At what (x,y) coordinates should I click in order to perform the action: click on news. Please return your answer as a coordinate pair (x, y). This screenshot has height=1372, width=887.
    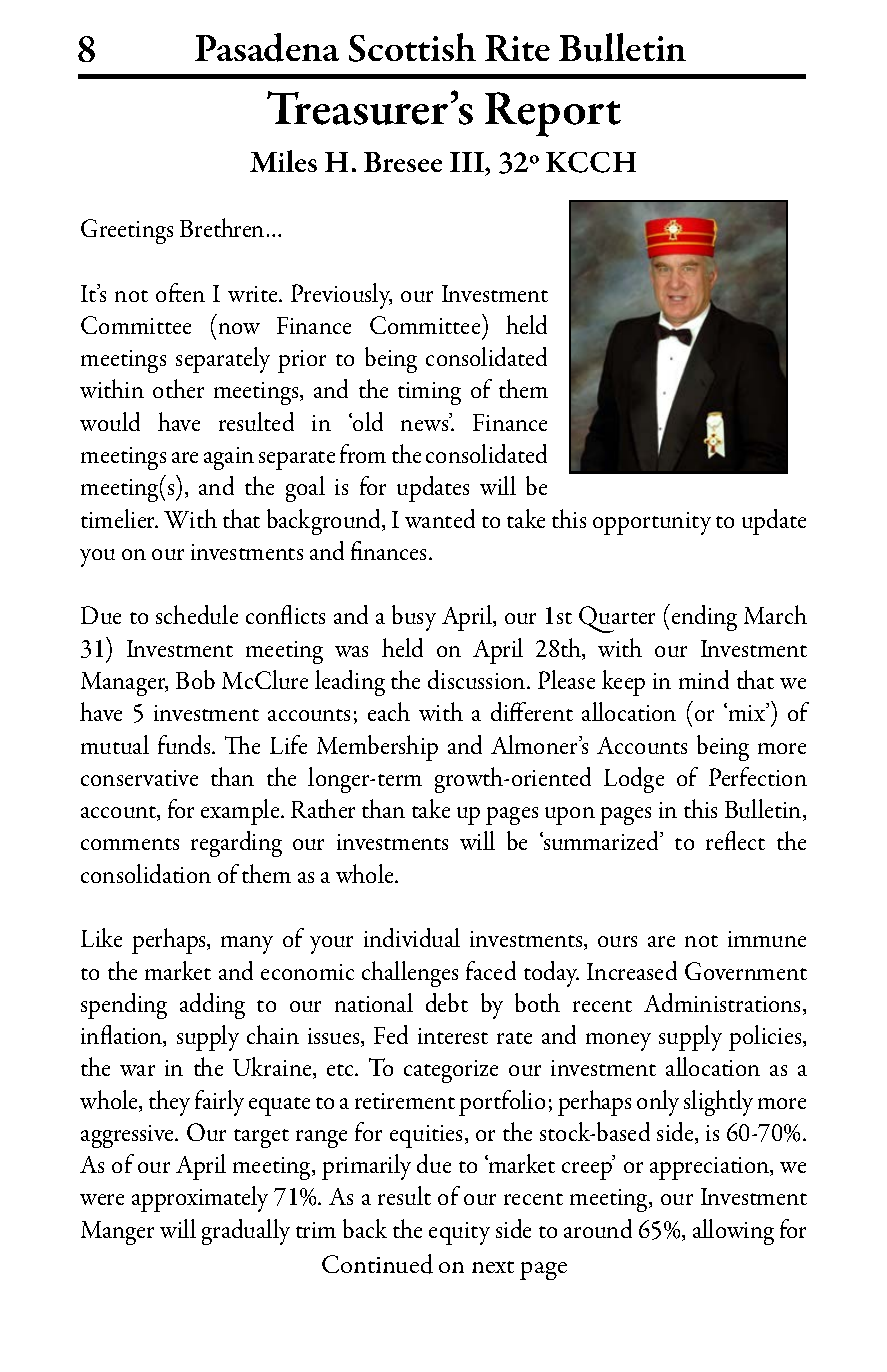
    Looking at the image, I should click on (424, 425).
